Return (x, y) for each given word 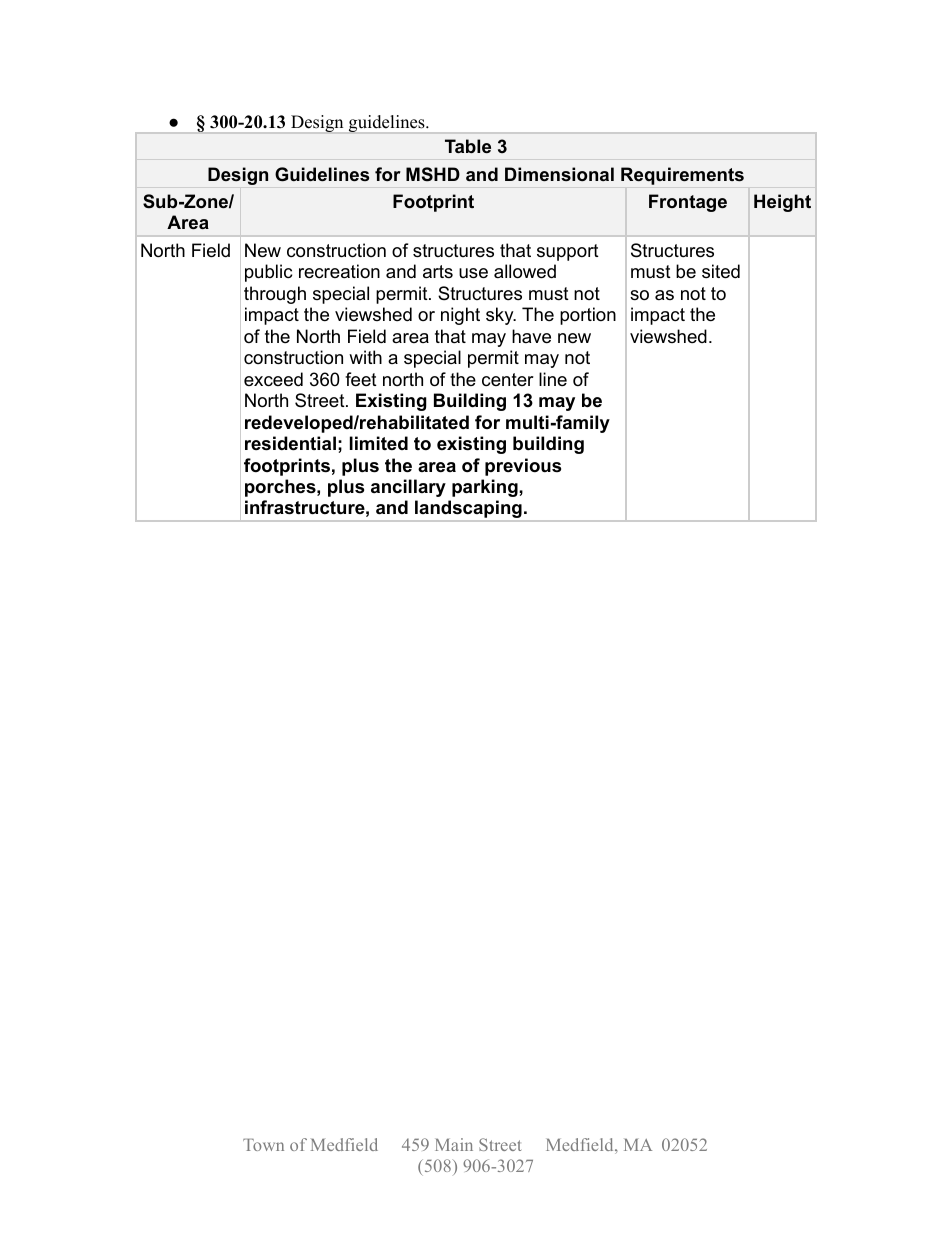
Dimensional (559, 174)
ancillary (408, 488)
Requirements (682, 176)
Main (454, 1144)
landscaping (468, 510)
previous (523, 467)
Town (263, 1145)
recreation (339, 271)
